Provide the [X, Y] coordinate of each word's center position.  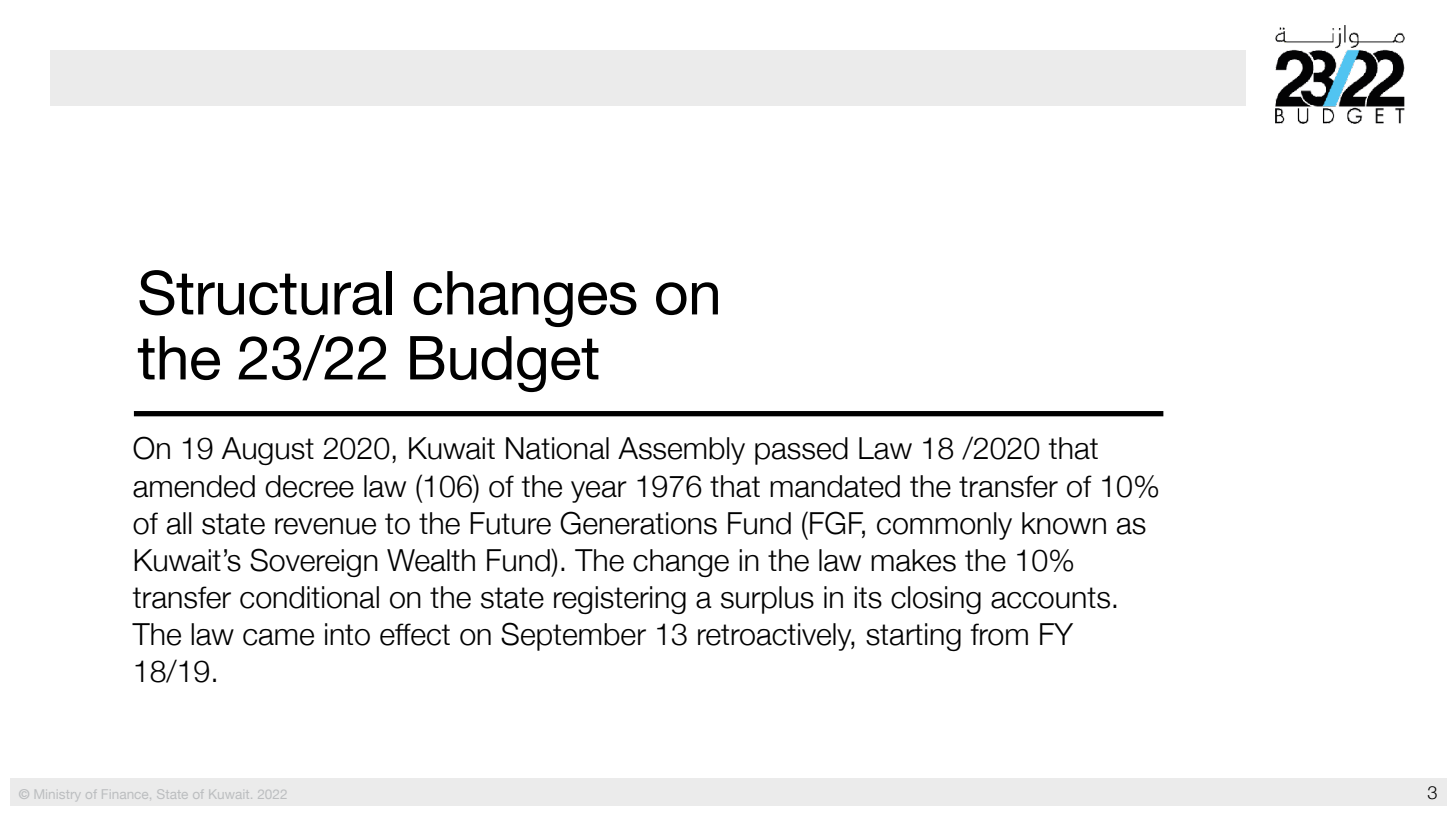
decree [309, 486]
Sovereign [314, 562]
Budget [504, 364]
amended [194, 486]
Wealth [431, 560]
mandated [835, 486]
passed [801, 451]
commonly [944, 526]
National [557, 448]
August [268, 451]
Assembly [681, 451]
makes [913, 560]
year [599, 492]
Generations [638, 523]
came [278, 637]
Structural [265, 293]
